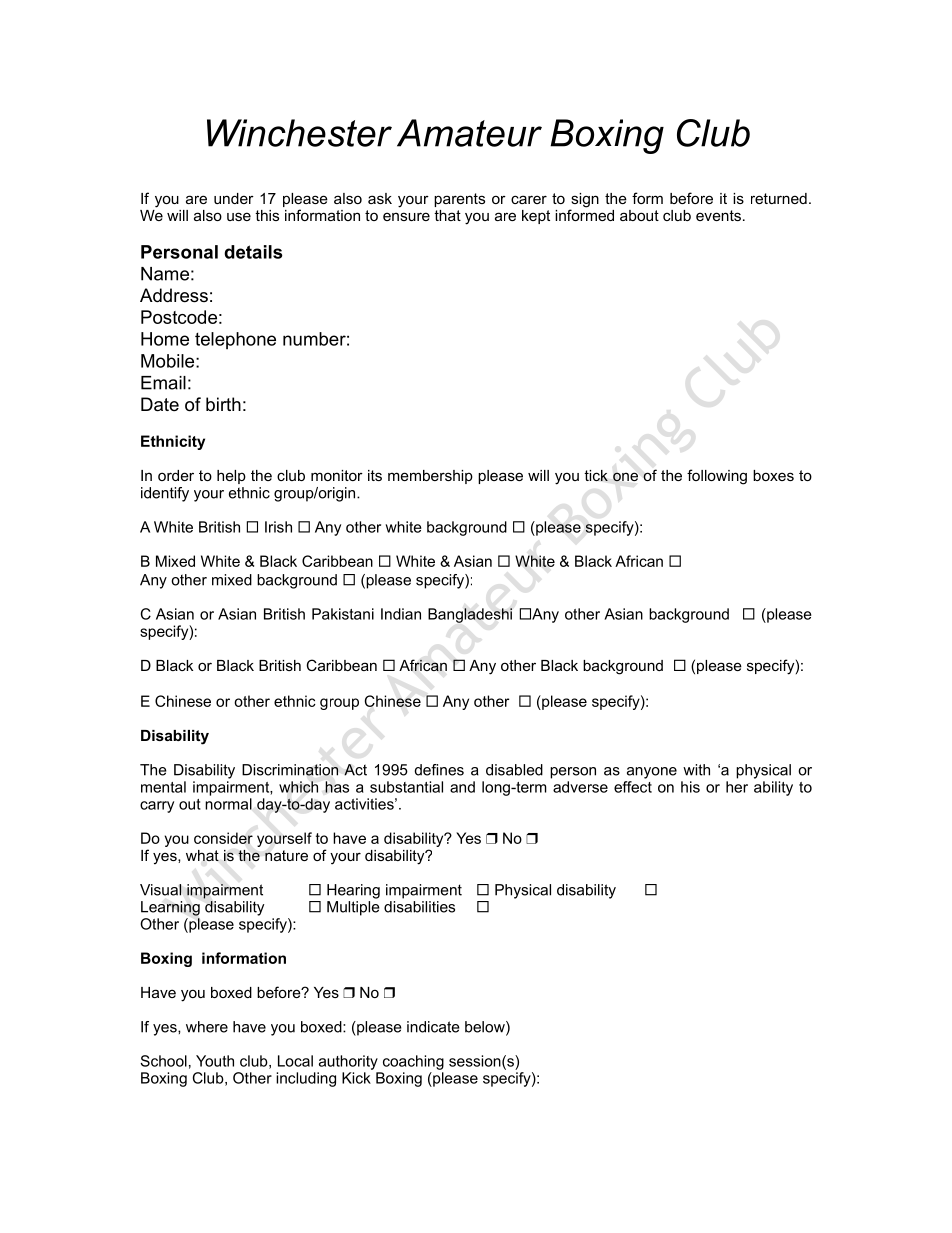  Describe the element at coordinates (231, 477) in the document. I see `help` at that location.
